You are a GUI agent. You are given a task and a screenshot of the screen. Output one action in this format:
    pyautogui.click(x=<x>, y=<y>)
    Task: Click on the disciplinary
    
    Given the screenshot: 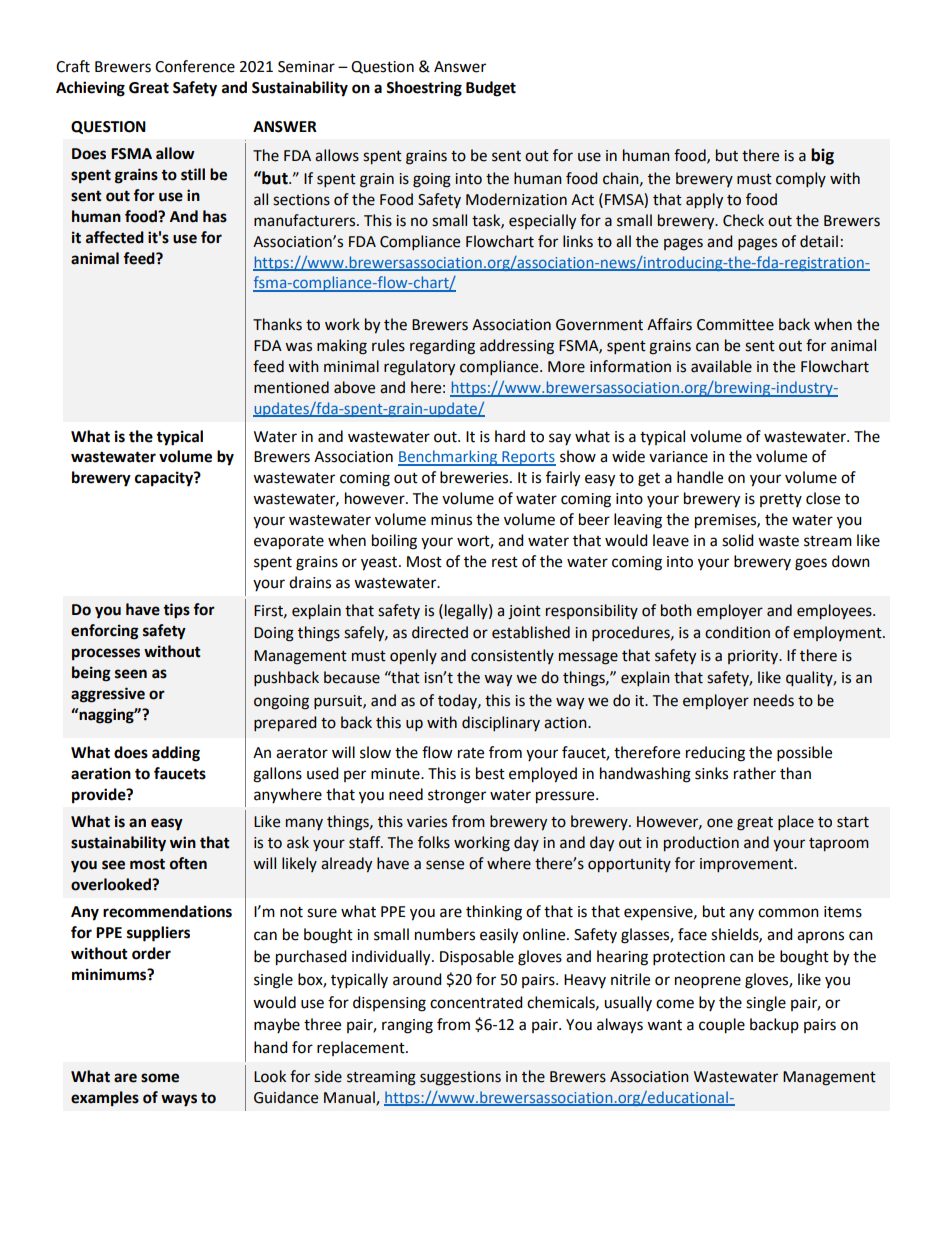 What is the action you would take?
    pyautogui.click(x=501, y=723)
